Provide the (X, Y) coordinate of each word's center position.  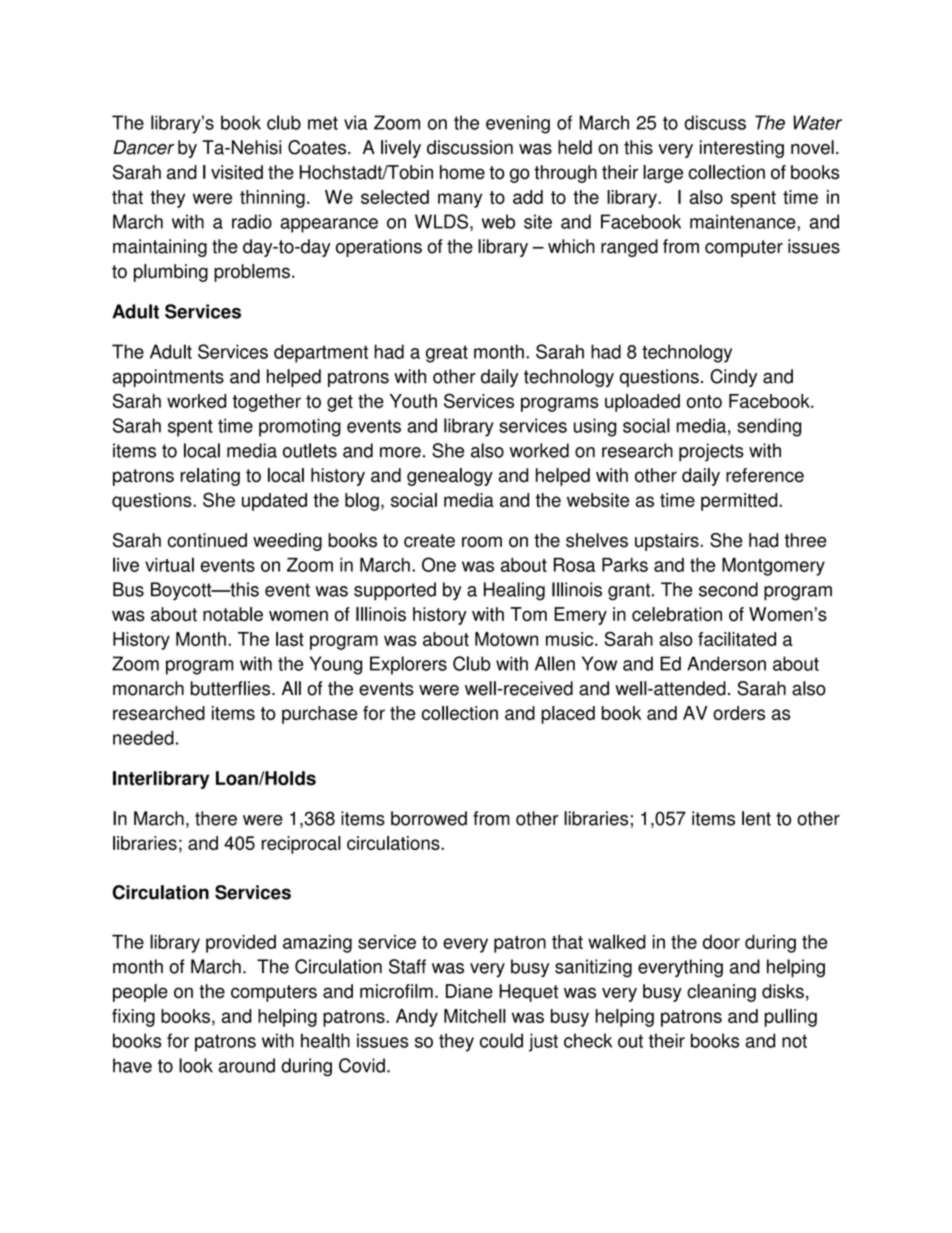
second (728, 589)
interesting (742, 149)
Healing (514, 591)
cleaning (721, 993)
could (501, 1040)
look (196, 1065)
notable (233, 614)
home (462, 172)
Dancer (143, 147)
